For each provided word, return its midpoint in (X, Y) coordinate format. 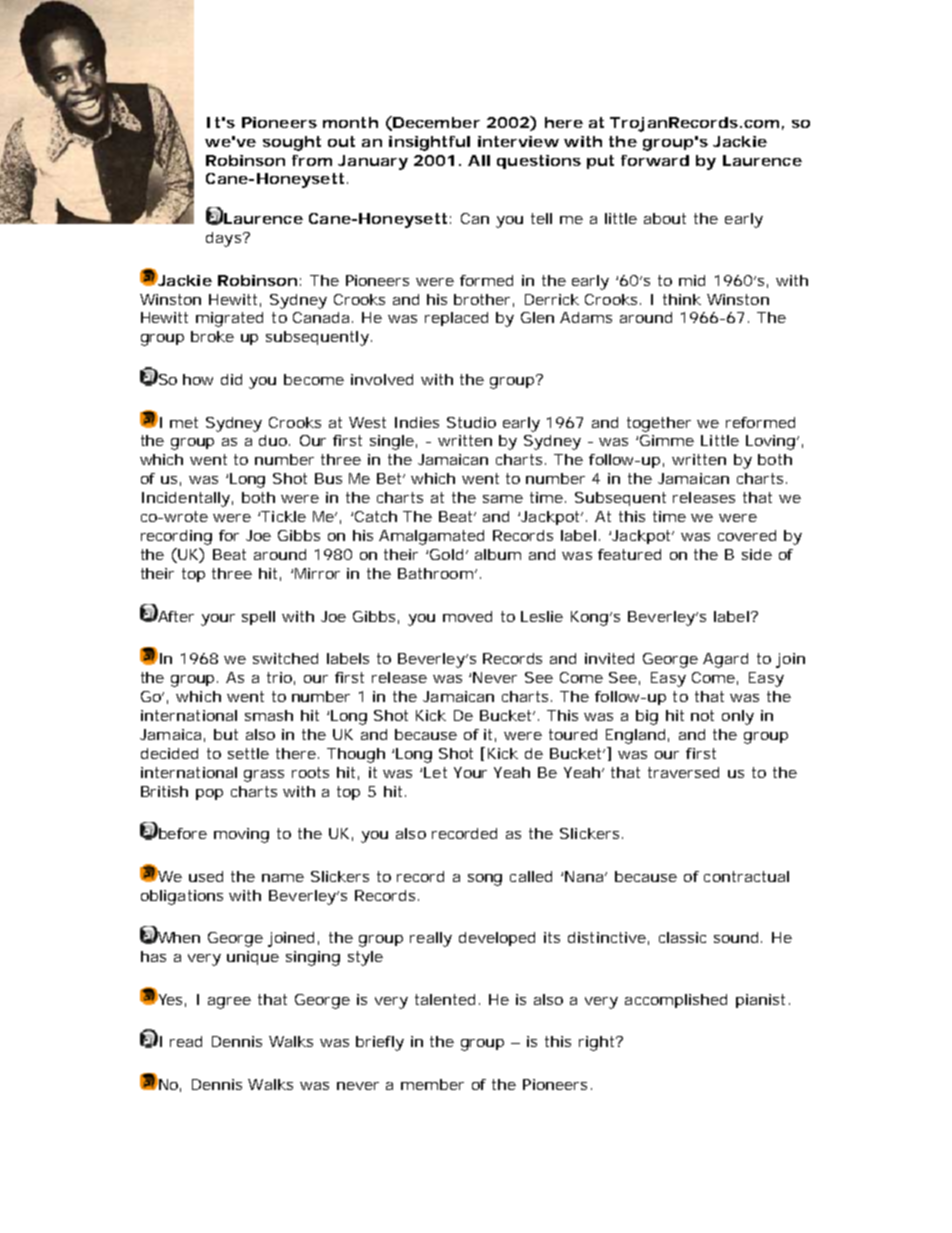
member (432, 1084)
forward (655, 160)
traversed (683, 772)
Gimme (667, 440)
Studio (471, 422)
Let (435, 772)
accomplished (676, 1001)
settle (248, 753)
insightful (429, 143)
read (186, 1041)
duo (274, 440)
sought (292, 143)
